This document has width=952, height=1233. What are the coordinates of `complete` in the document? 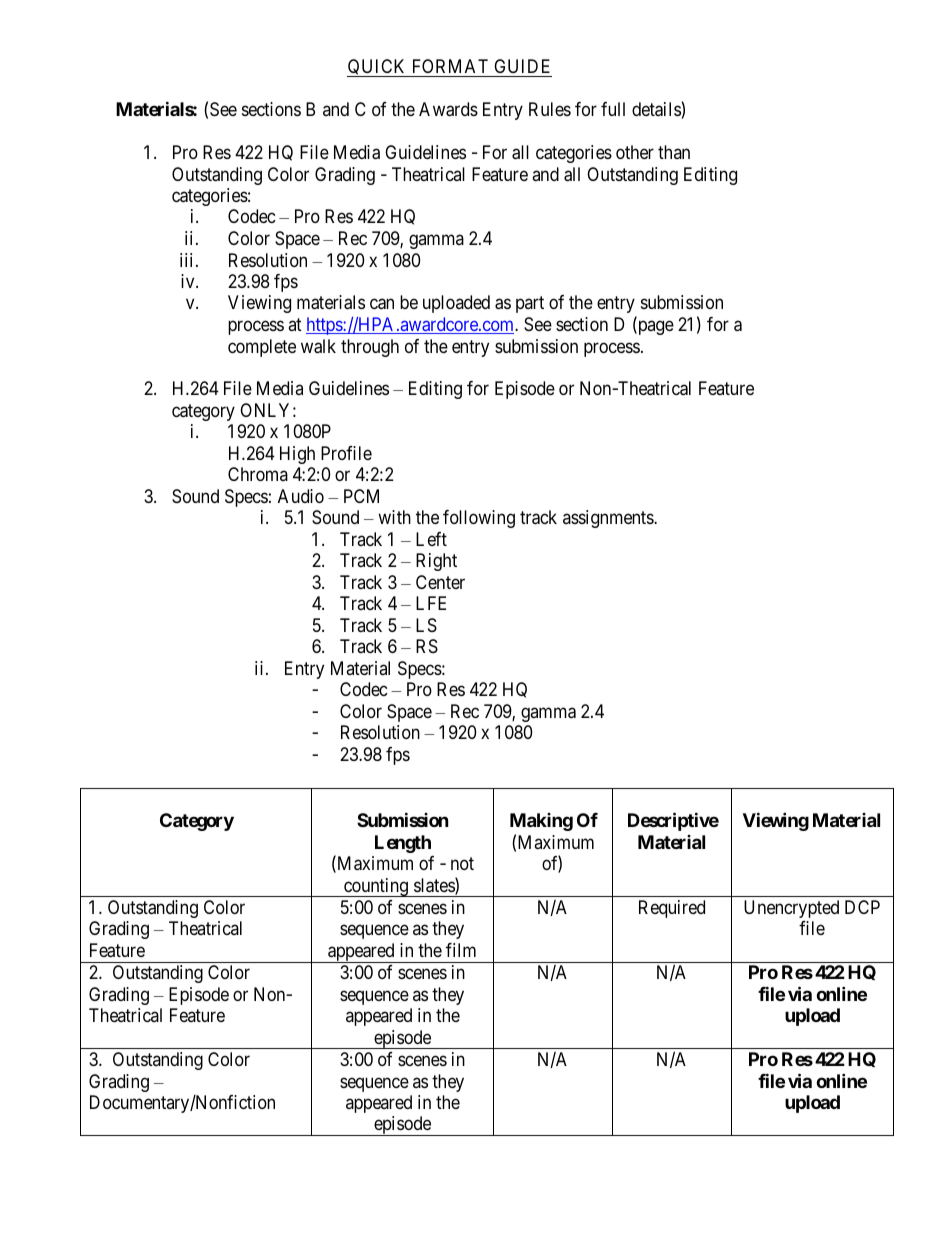 It's located at (262, 348).
